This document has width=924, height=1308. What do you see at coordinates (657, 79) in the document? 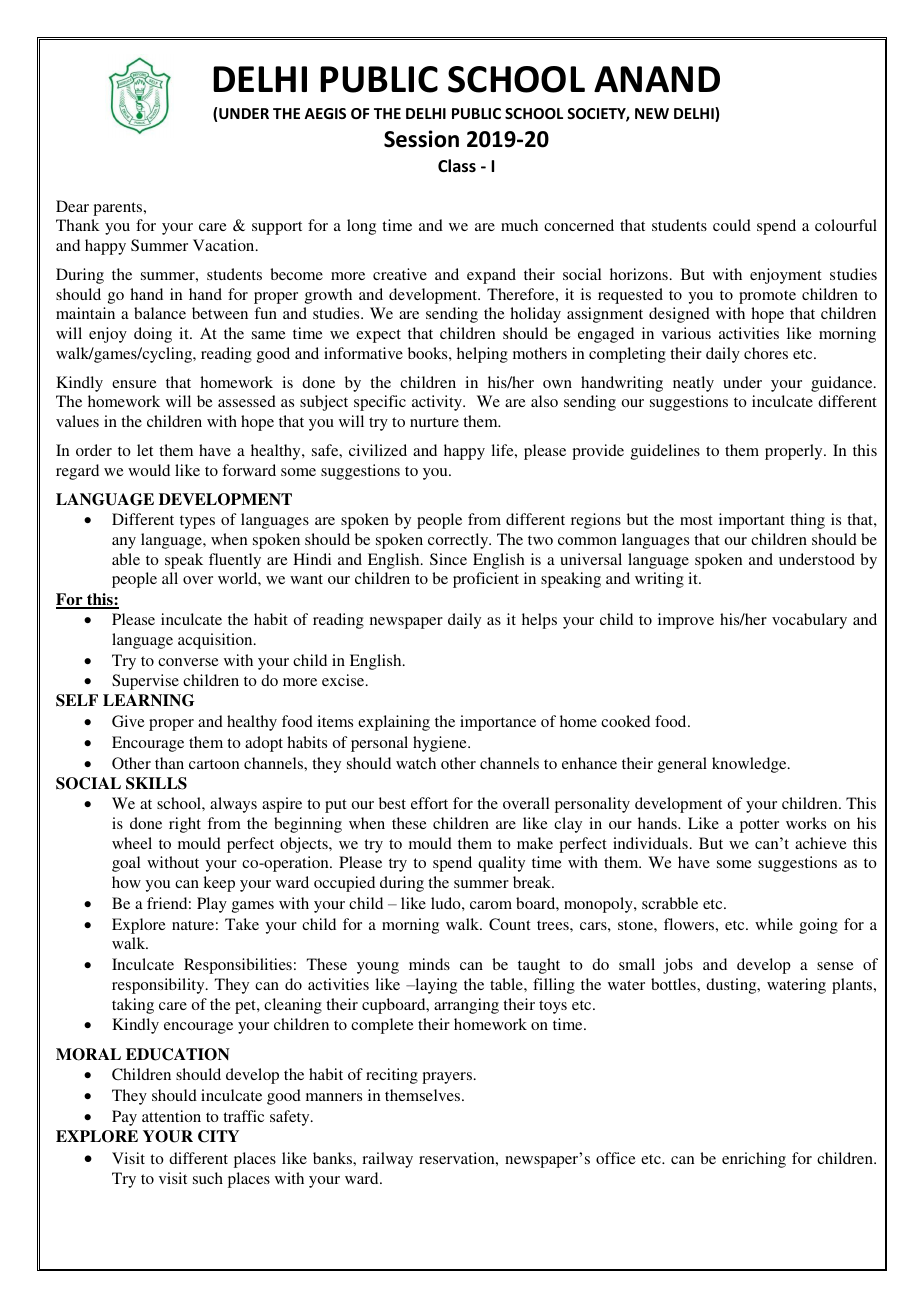
I see `ANAND` at bounding box center [657, 79].
